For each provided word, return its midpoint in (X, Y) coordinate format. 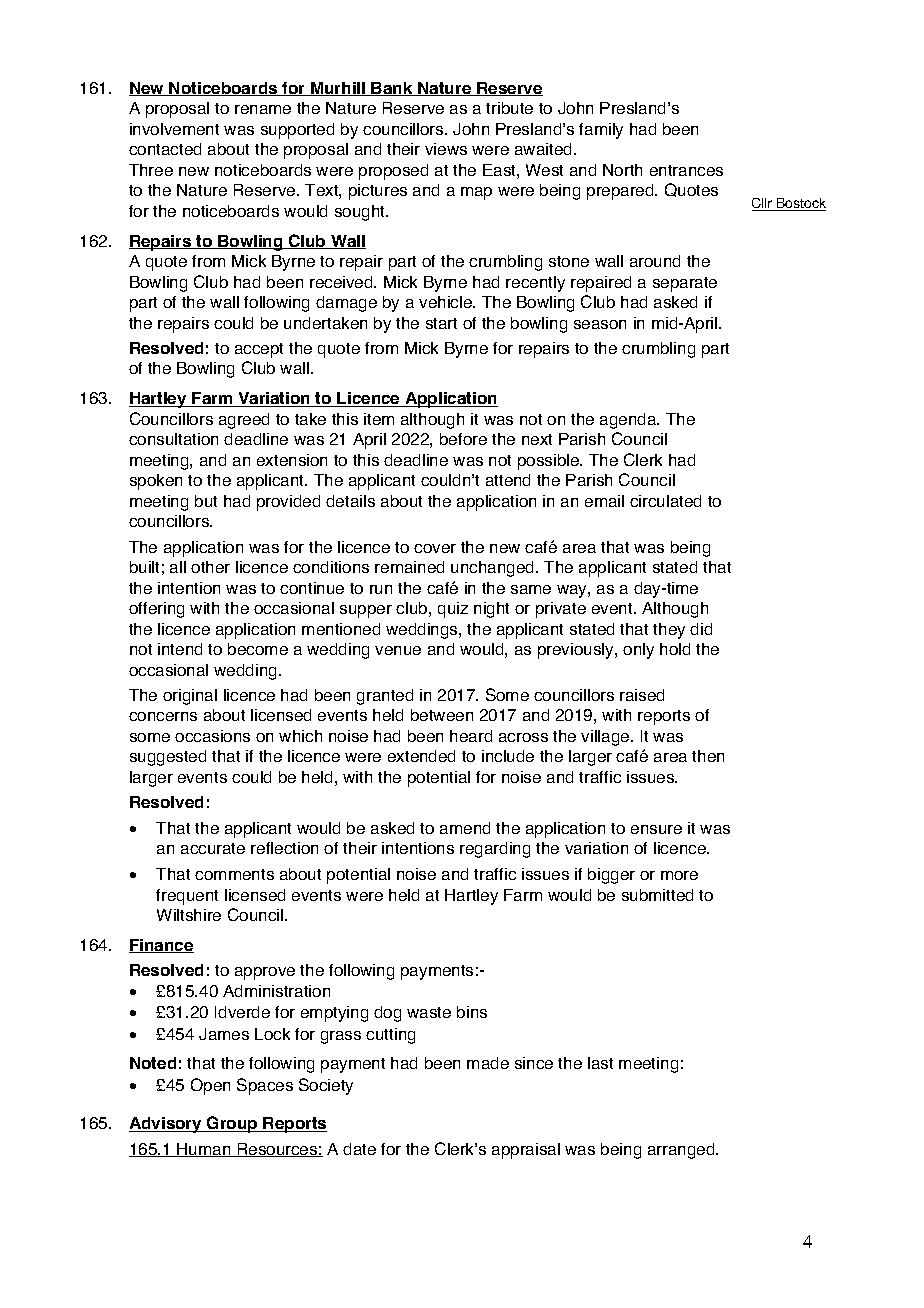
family (601, 131)
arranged (682, 1151)
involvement (174, 129)
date (359, 1149)
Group (232, 1124)
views (446, 149)
